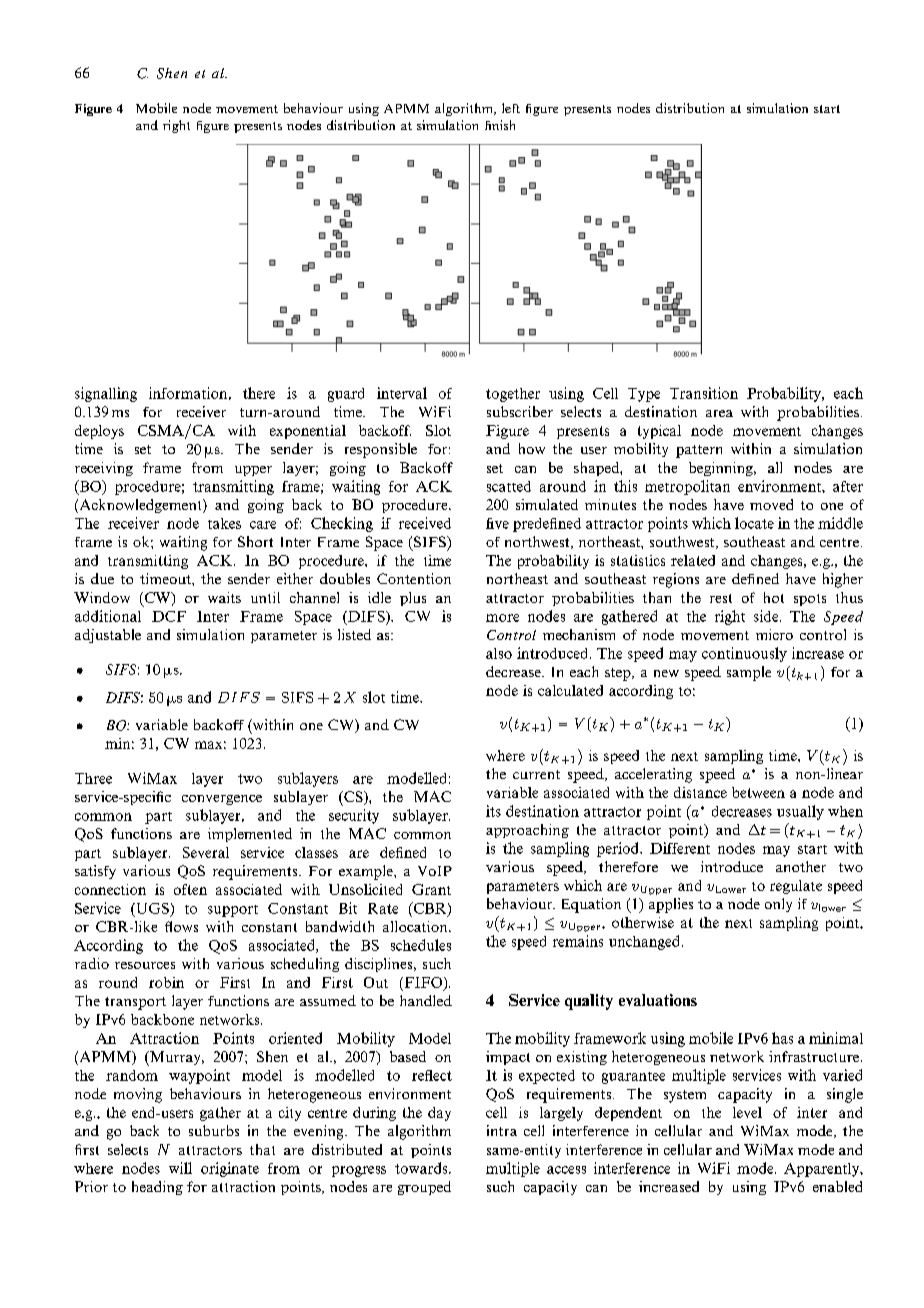 The width and height of the screenshot is (924, 1308). I want to click on left, so click(511, 108).
